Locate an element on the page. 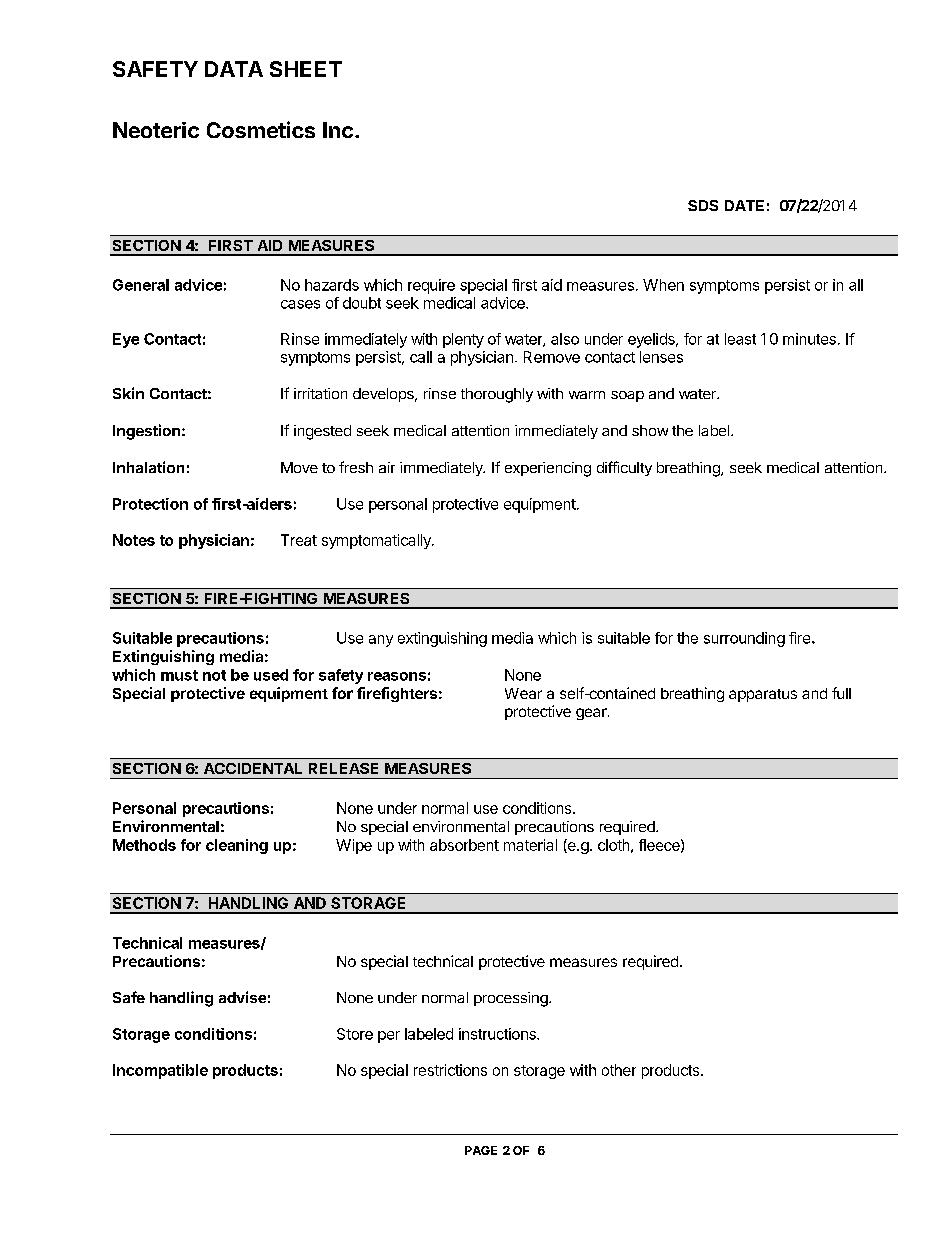 This document has height=1233, width=952. apparatus is located at coordinates (763, 695).
